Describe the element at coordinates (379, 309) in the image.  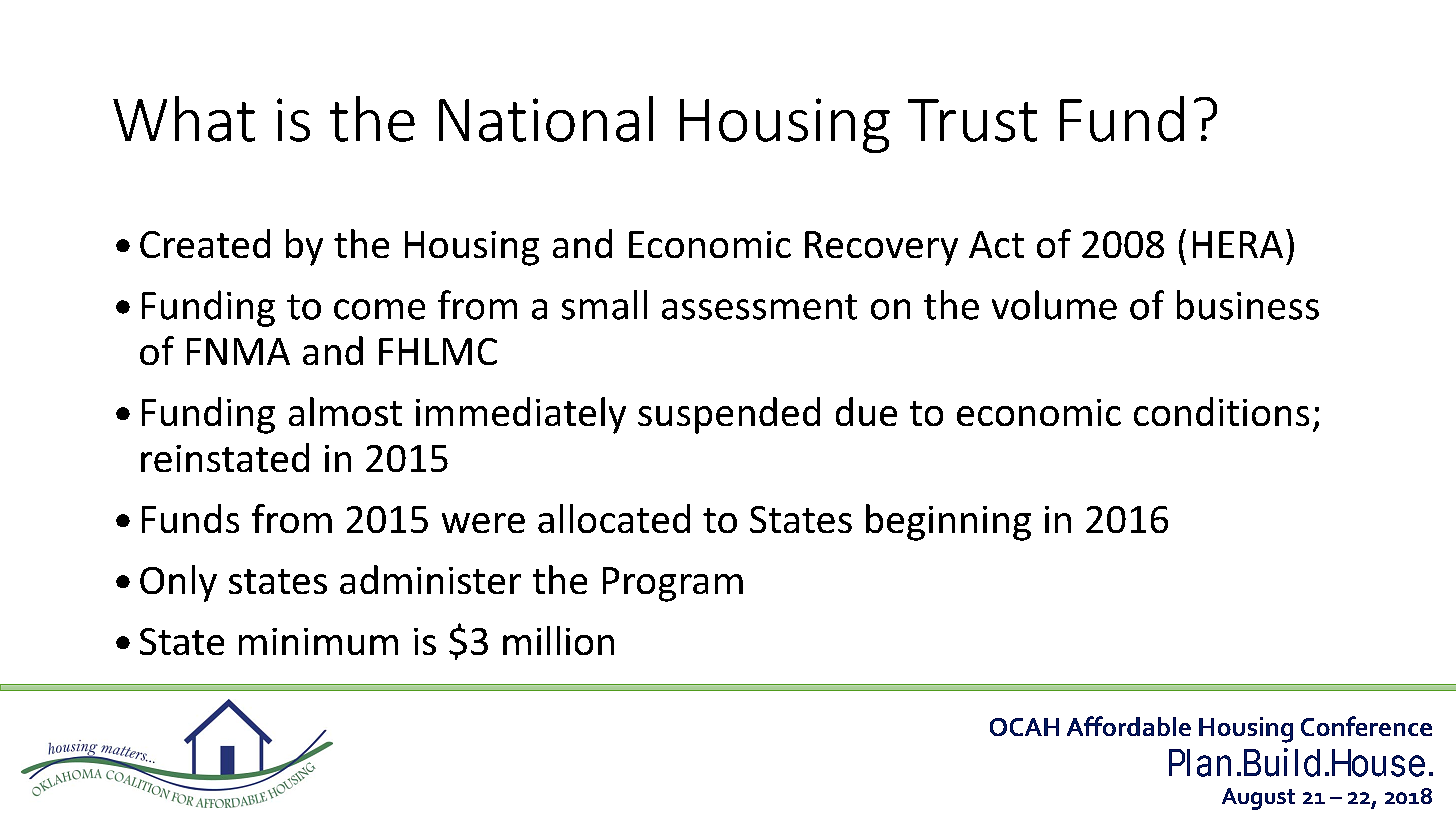
I see `come` at that location.
